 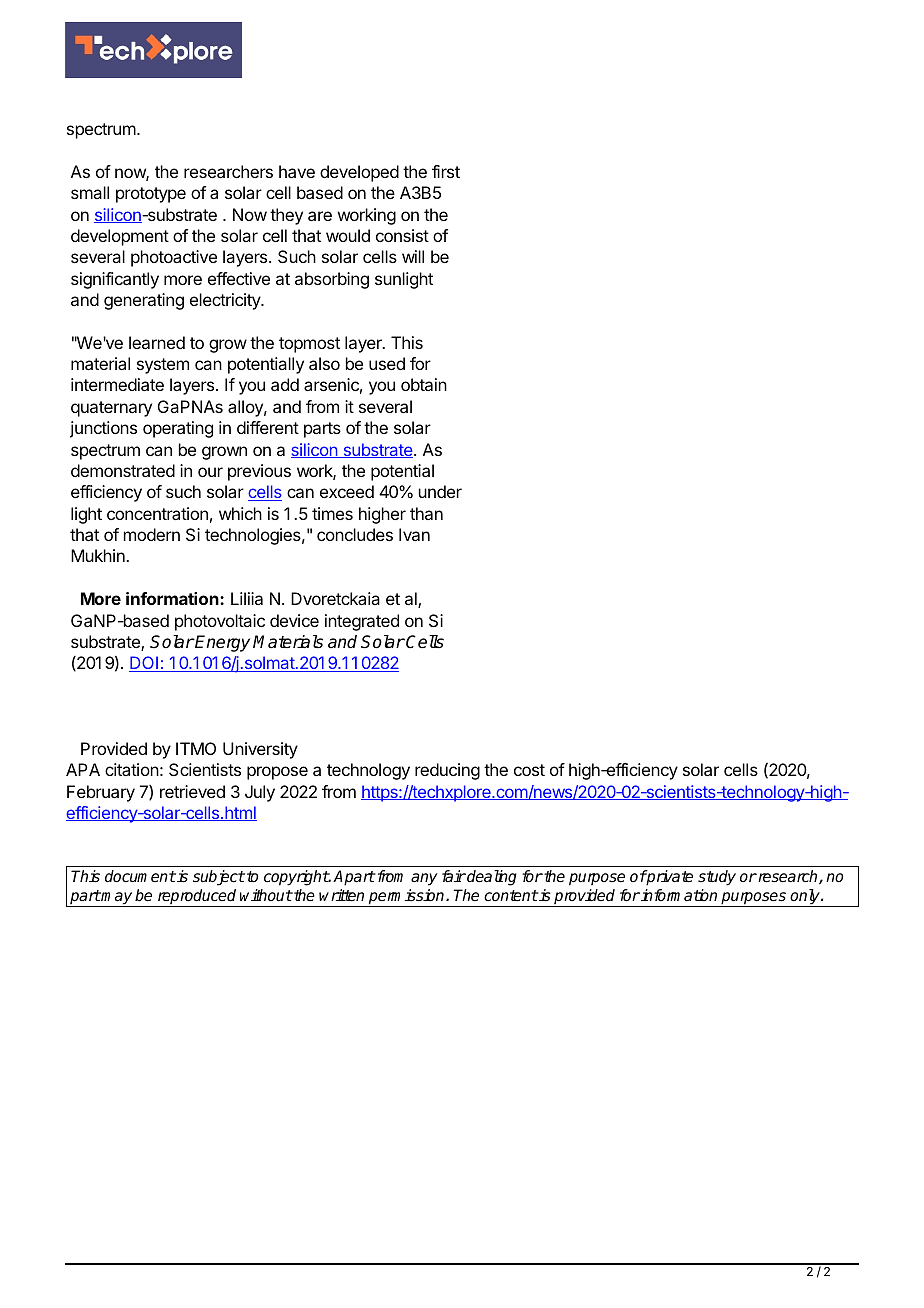 I want to click on first, so click(x=446, y=171).
